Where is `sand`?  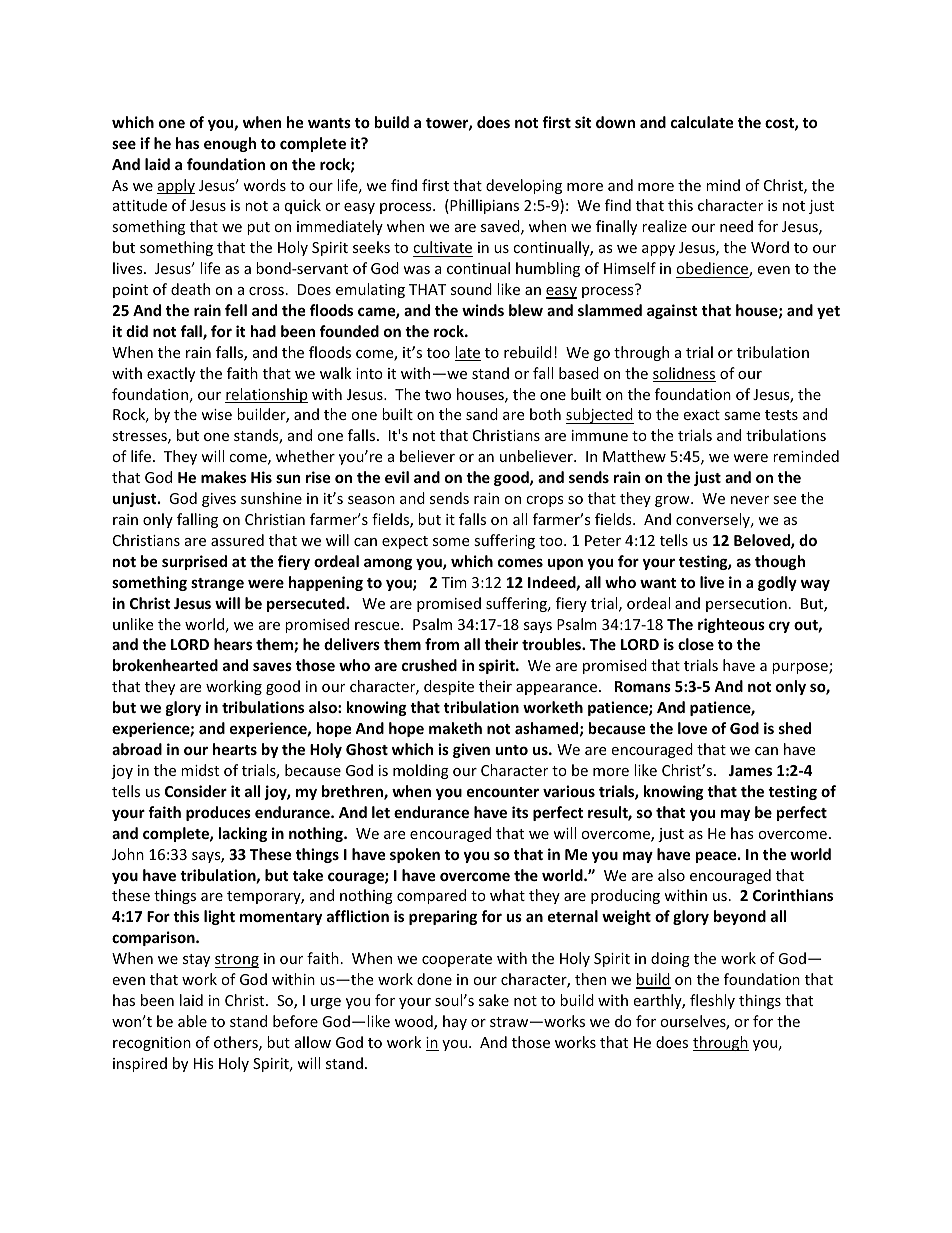 sand is located at coordinates (482, 414).
